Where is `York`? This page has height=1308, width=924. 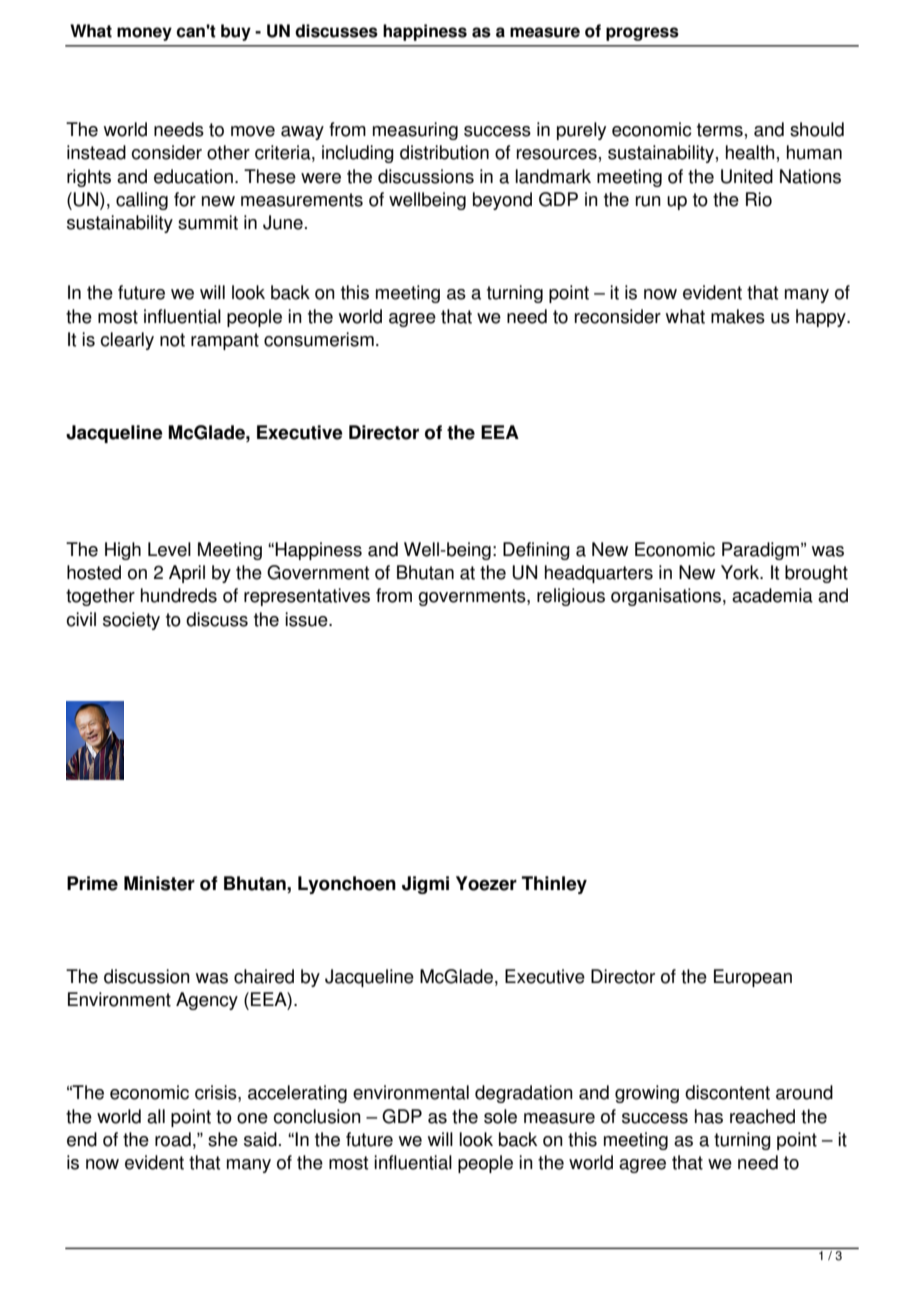
York is located at coordinates (741, 572).
